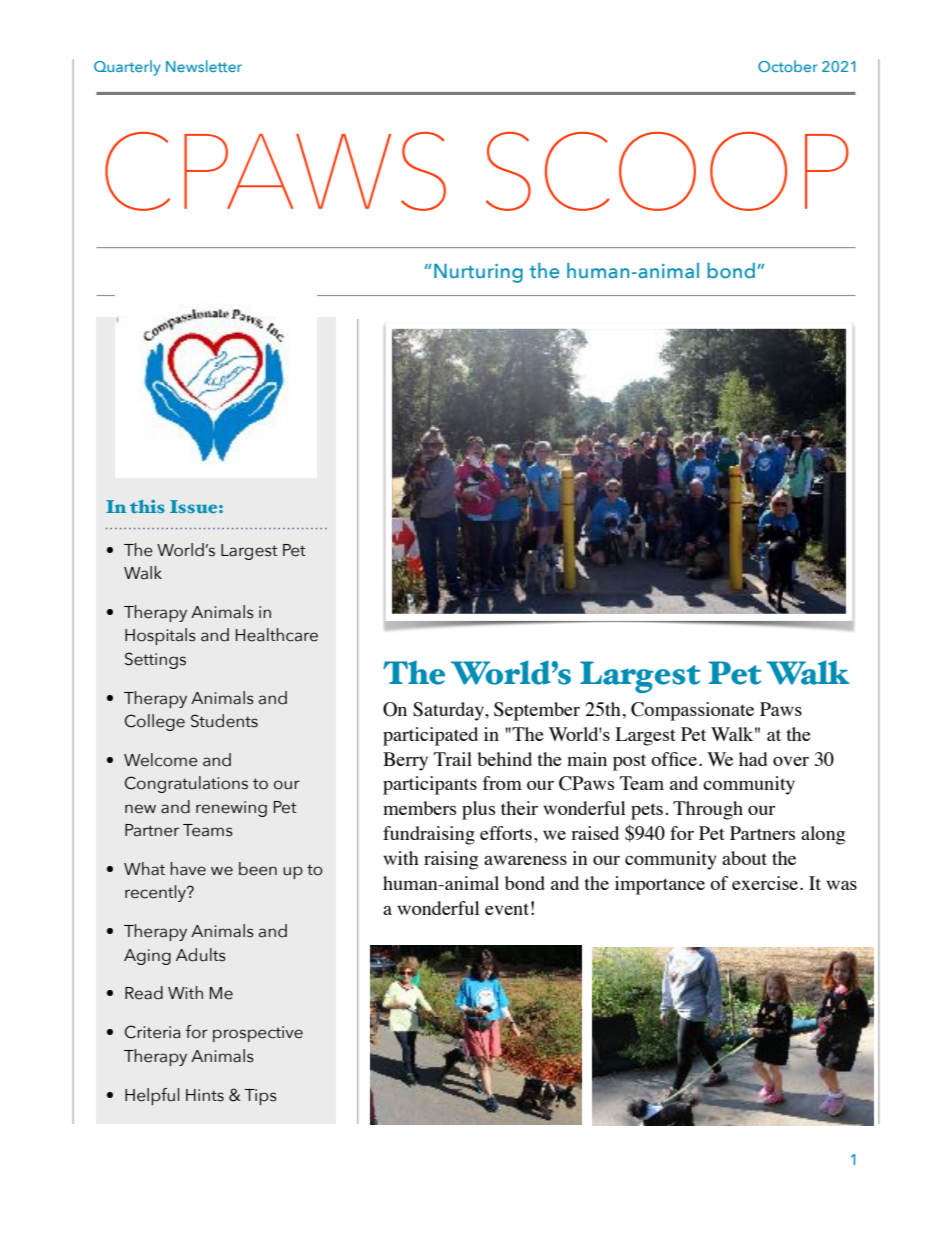 The image size is (952, 1233). I want to click on Compassionate, so click(692, 711).
